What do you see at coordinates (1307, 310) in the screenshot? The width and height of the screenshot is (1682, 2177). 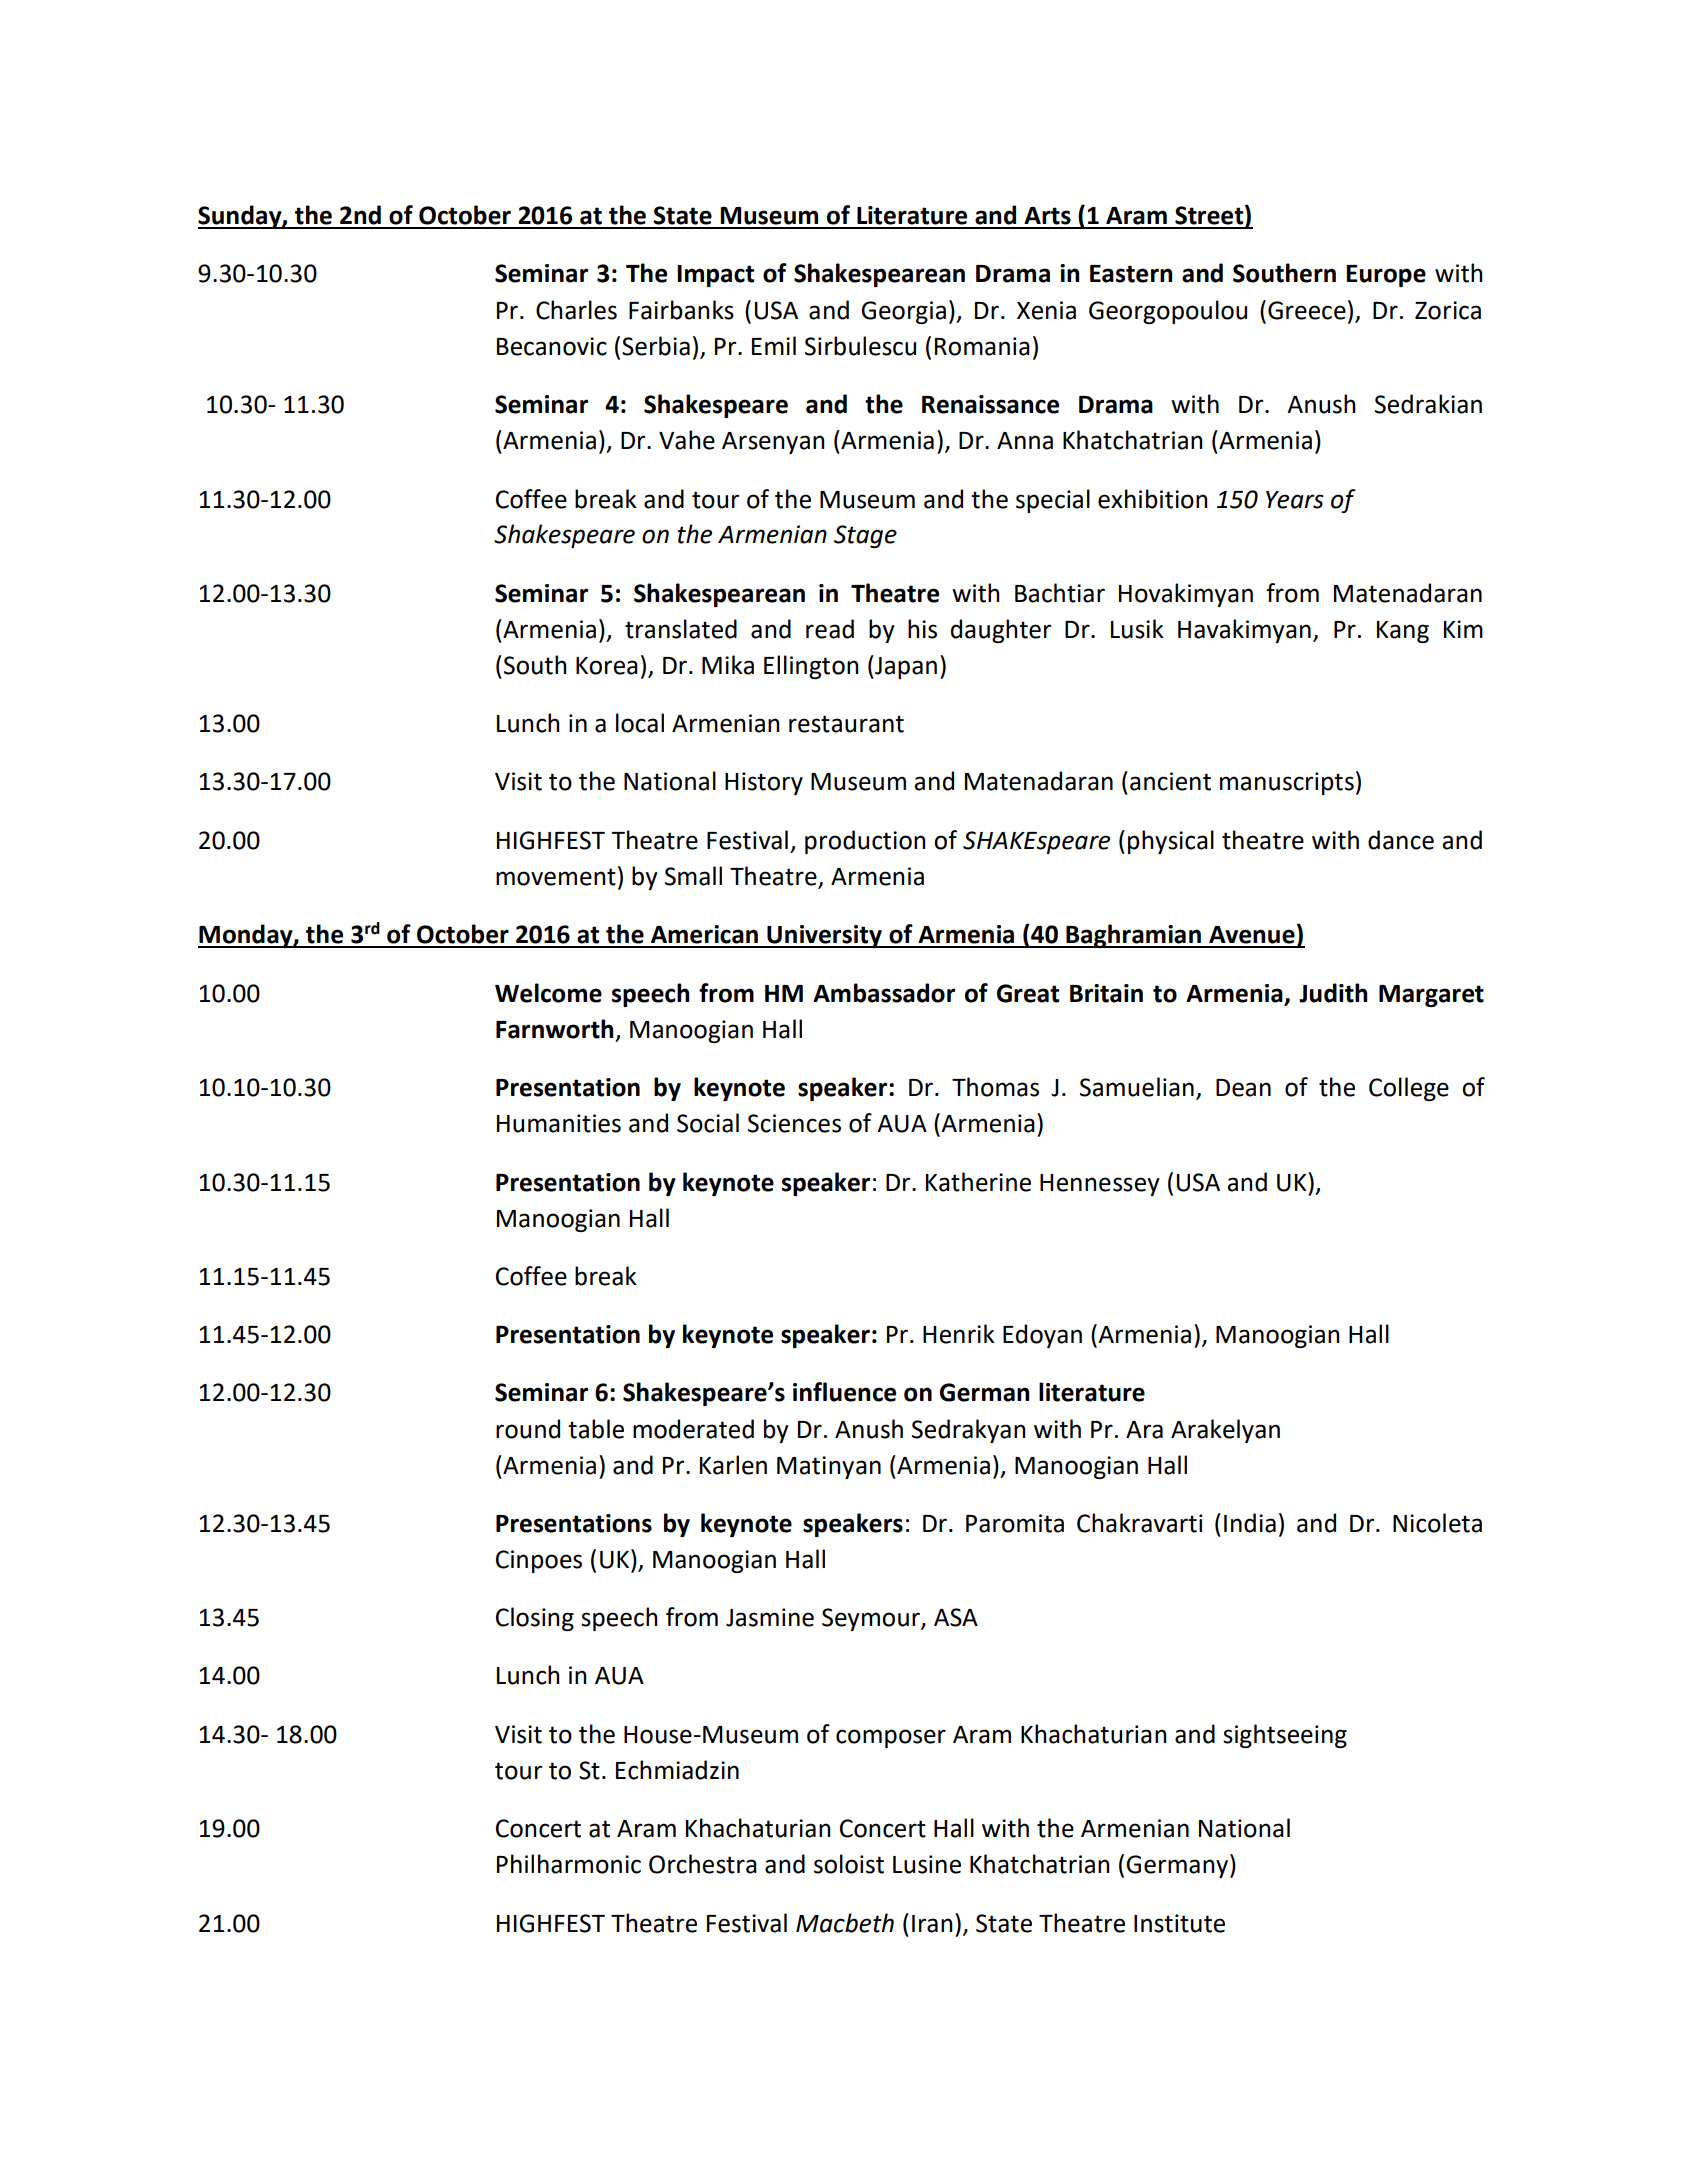 I see `Greece` at bounding box center [1307, 310].
